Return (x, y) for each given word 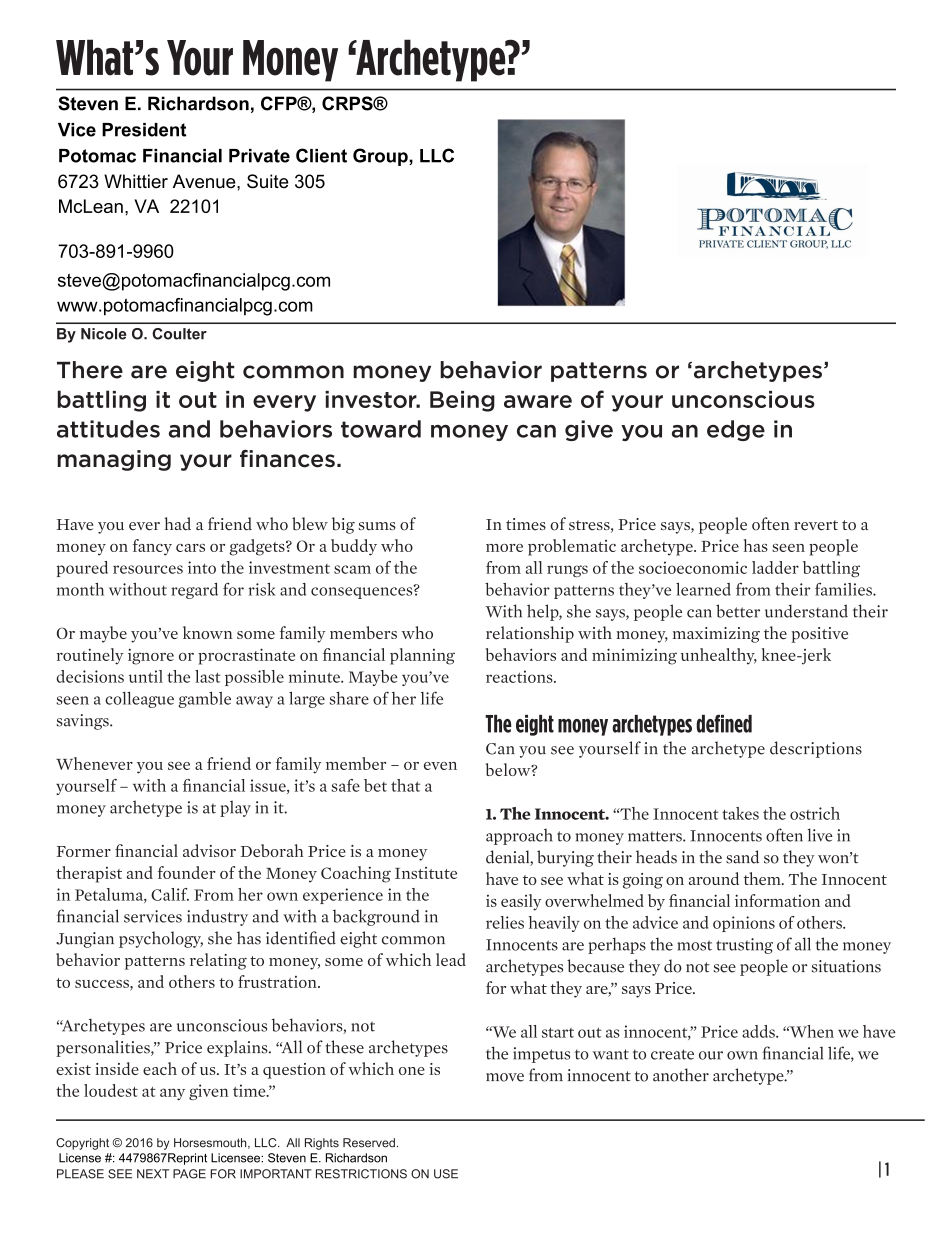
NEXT (153, 1174)
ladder (775, 567)
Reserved (369, 1143)
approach (519, 837)
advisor (209, 850)
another (681, 1075)
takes (740, 813)
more (504, 548)
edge (736, 430)
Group (381, 157)
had (177, 524)
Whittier (136, 181)
